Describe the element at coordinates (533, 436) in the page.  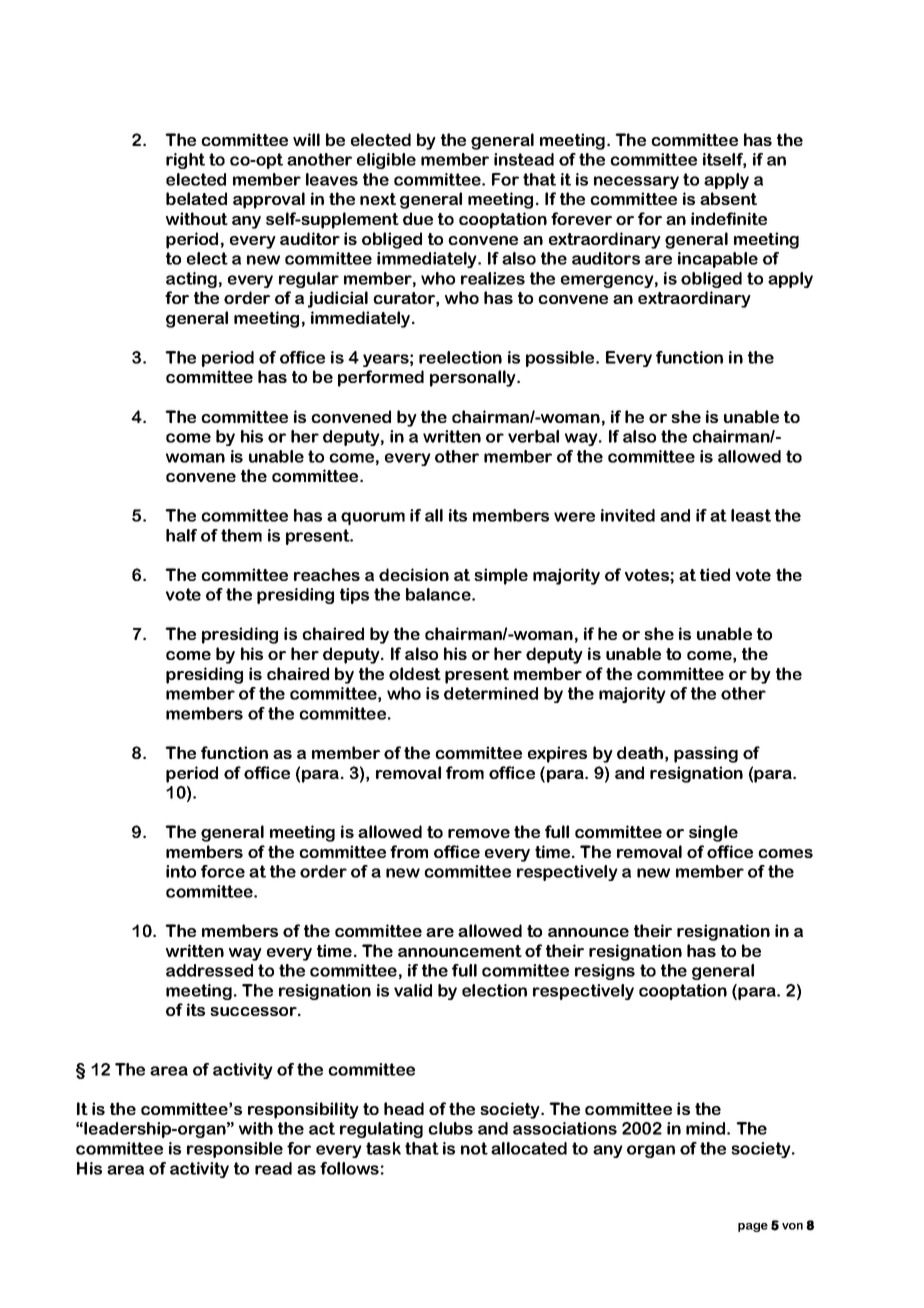
I see `verbal` at that location.
